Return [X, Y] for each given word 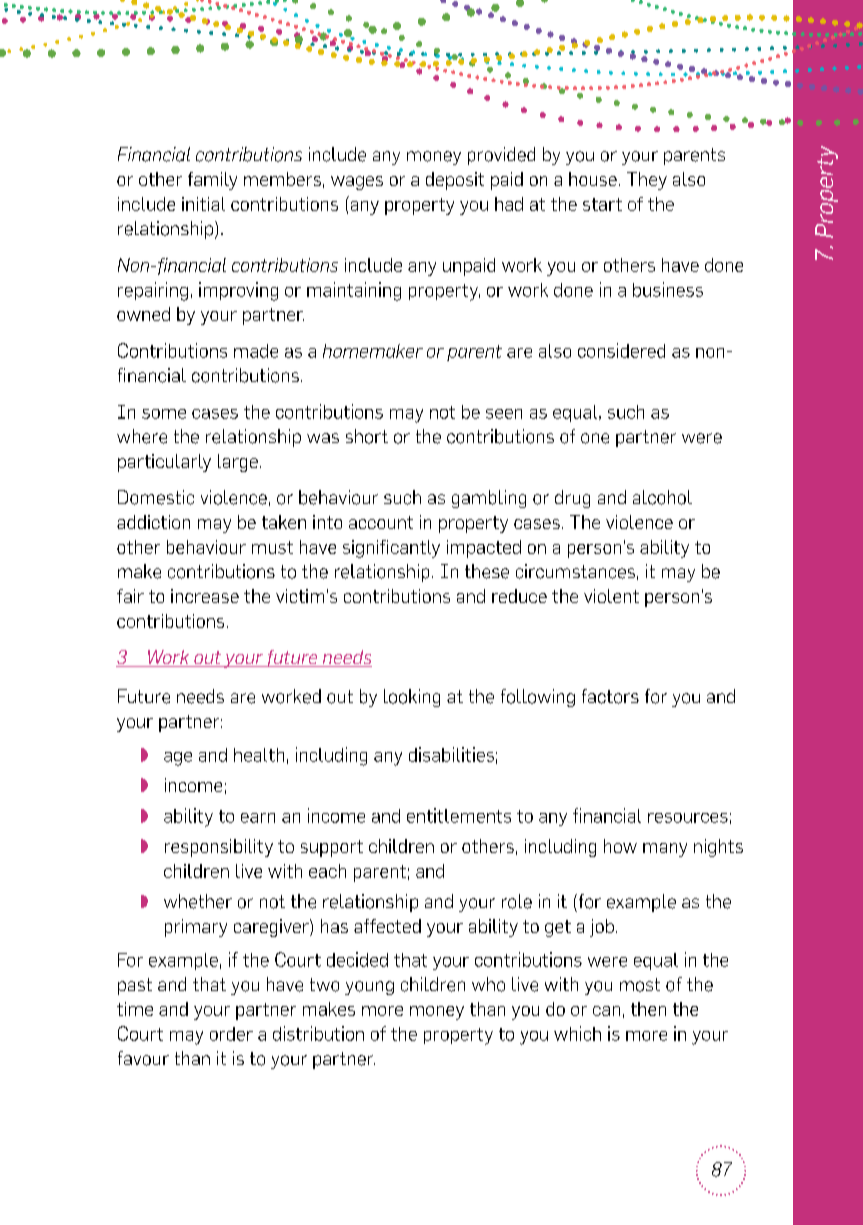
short [367, 436]
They [647, 181]
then [648, 1009]
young [369, 988]
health [259, 755]
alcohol [662, 497]
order [231, 1034]
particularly [164, 463]
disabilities [451, 754]
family [212, 181]
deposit [455, 181]
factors [610, 696]
